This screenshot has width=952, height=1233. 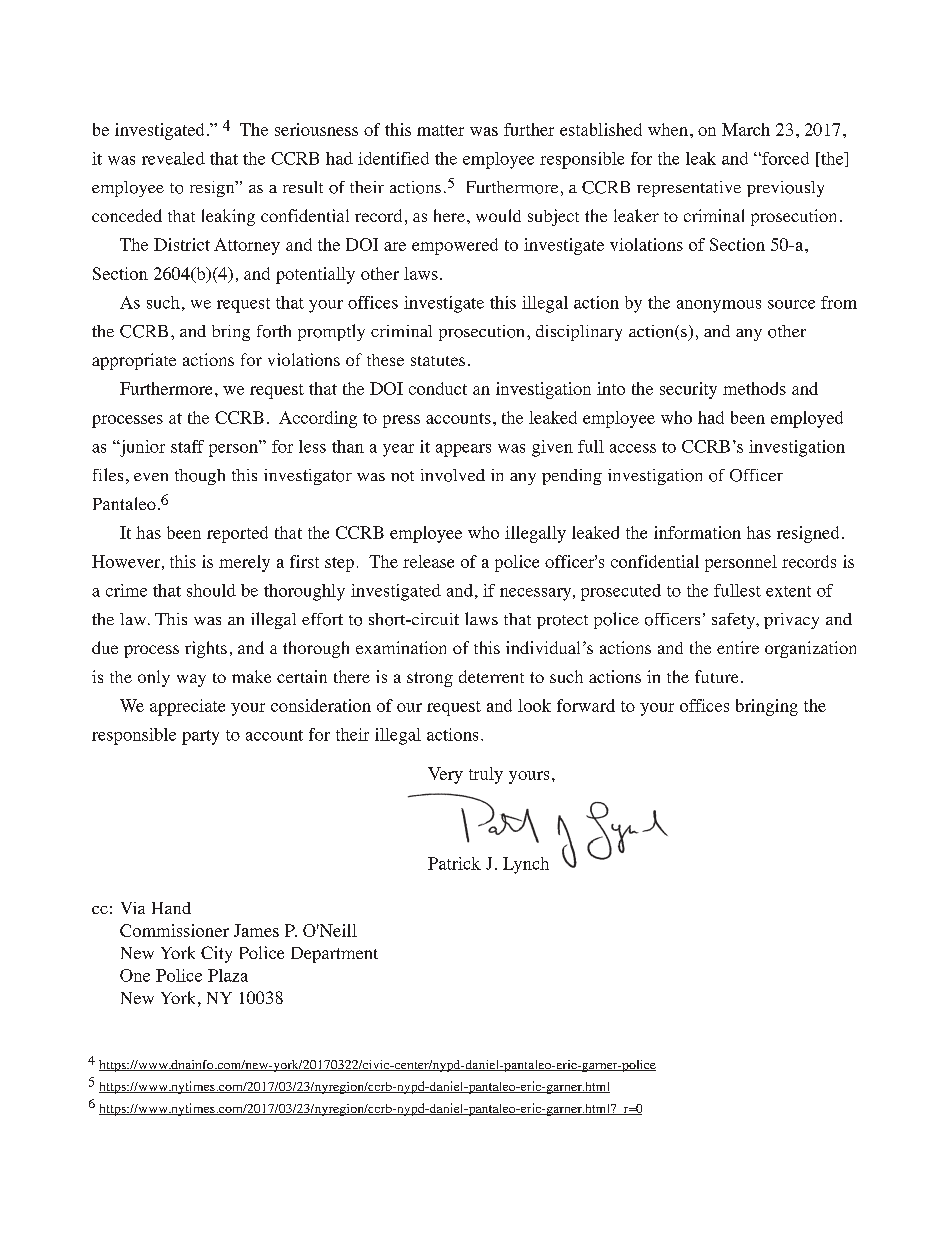 What do you see at coordinates (697, 532) in the screenshot?
I see `information` at bounding box center [697, 532].
